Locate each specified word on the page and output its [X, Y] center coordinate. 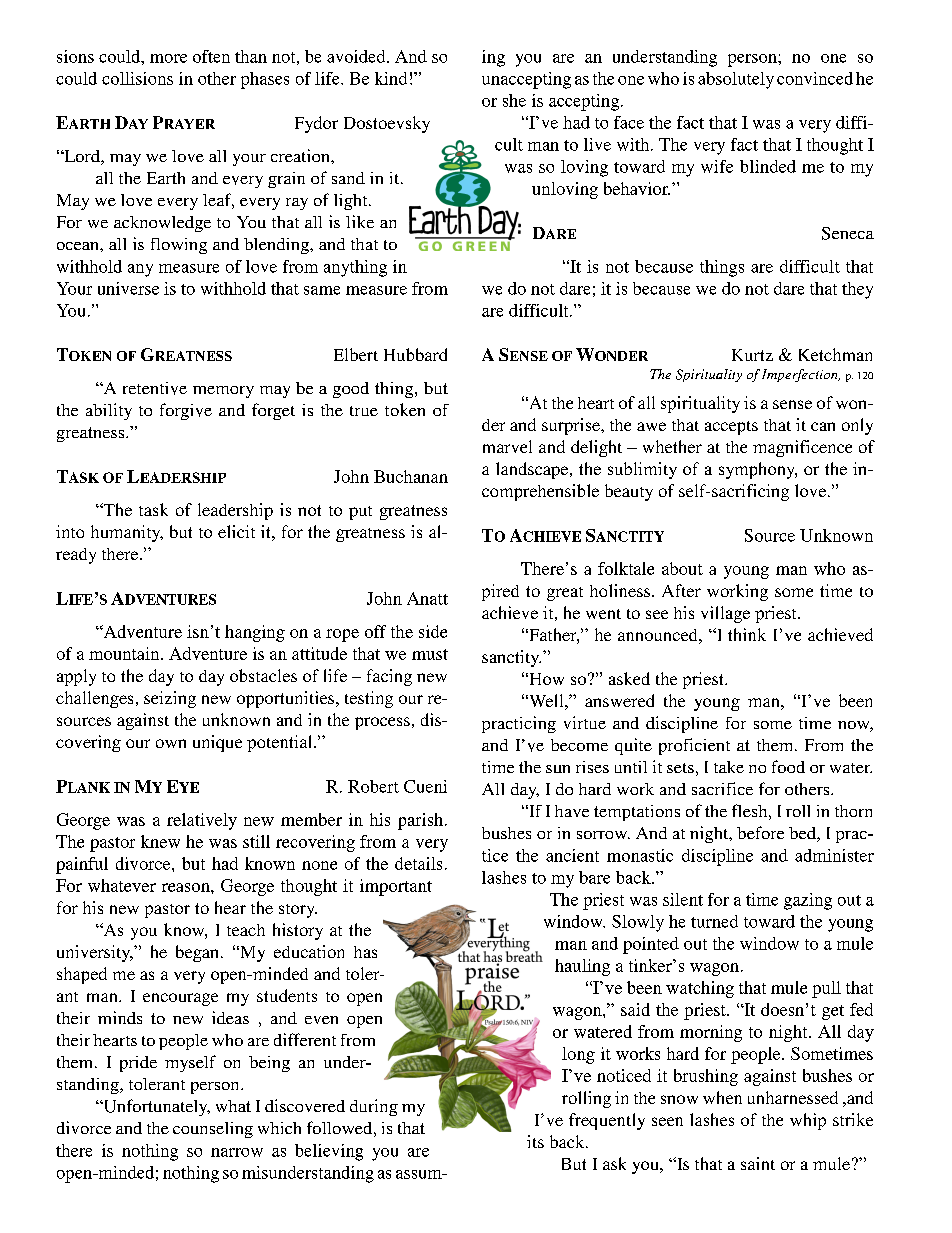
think [747, 634]
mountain [125, 653]
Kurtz [752, 355]
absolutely [736, 80]
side [433, 631]
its [535, 1141]
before [760, 832]
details [418, 863]
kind [391, 78]
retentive [155, 388]
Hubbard [415, 354]
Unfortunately [155, 1107]
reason [187, 887]
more [168, 58]
